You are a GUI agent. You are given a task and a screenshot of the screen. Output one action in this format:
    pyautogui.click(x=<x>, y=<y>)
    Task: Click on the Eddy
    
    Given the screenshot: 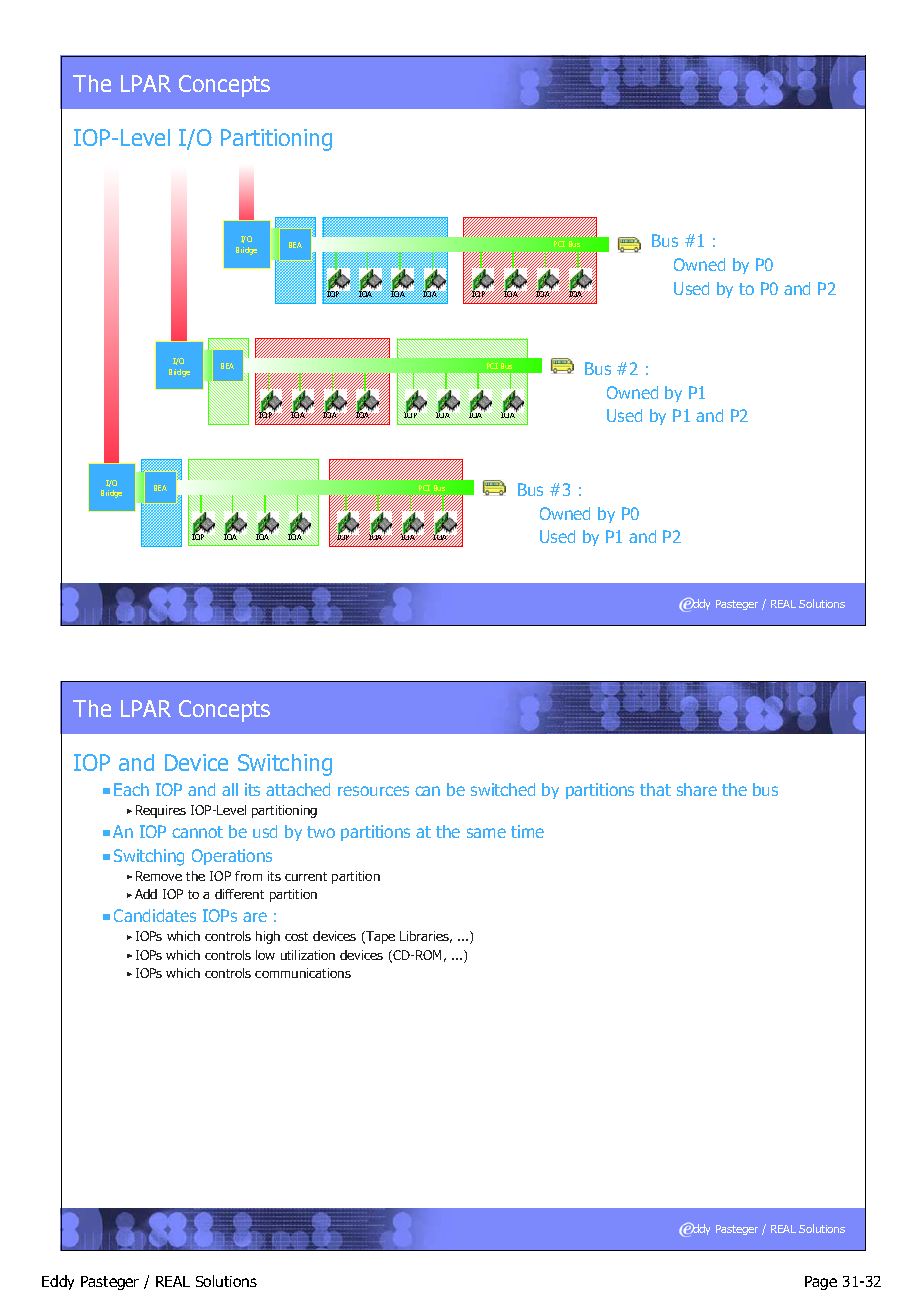 What is the action you would take?
    pyautogui.click(x=58, y=1282)
